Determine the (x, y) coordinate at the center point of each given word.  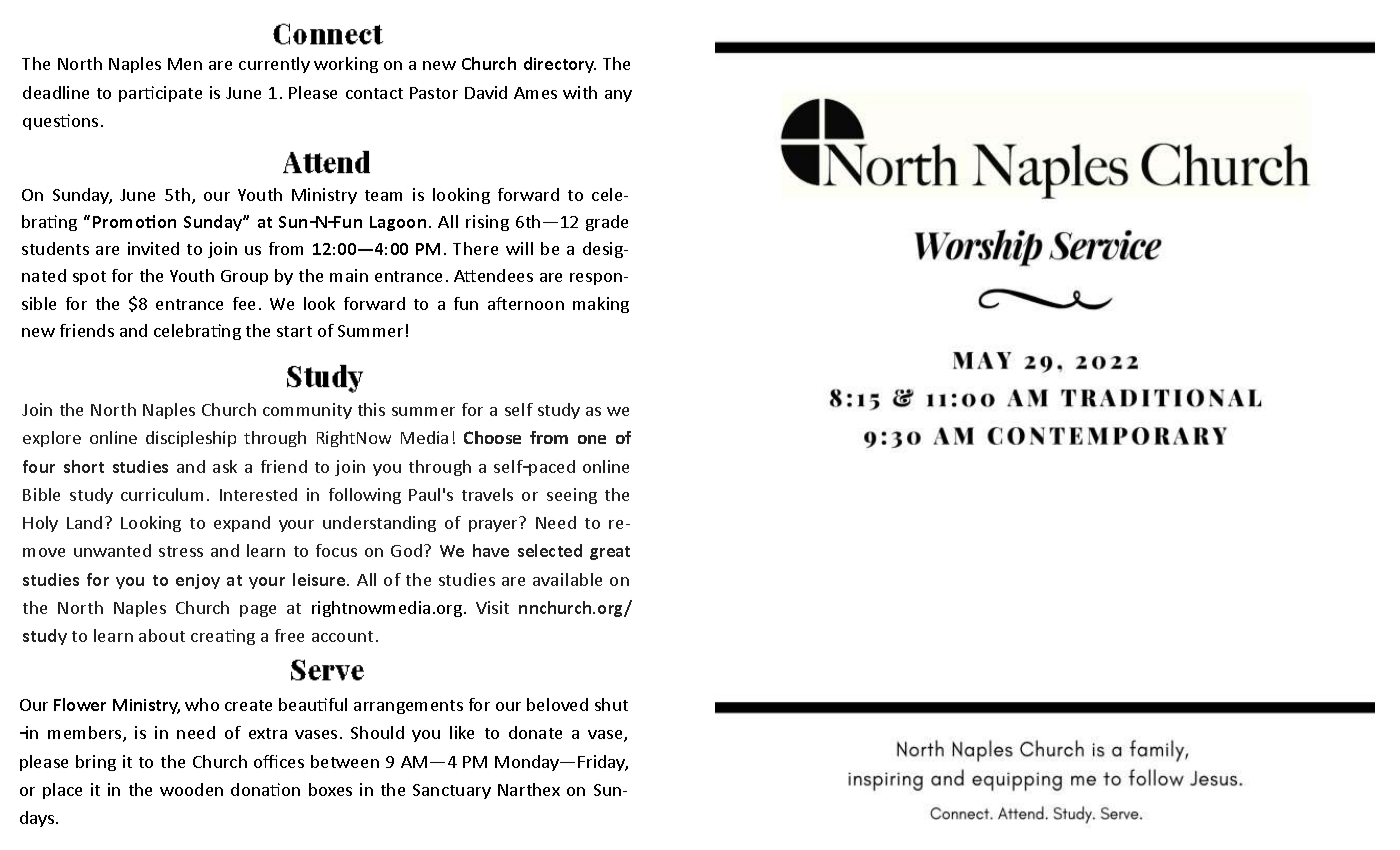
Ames (535, 93)
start (294, 331)
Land (84, 522)
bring (96, 763)
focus (336, 550)
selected (550, 550)
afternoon (526, 303)
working (346, 65)
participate (160, 94)
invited (153, 248)
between (345, 761)
